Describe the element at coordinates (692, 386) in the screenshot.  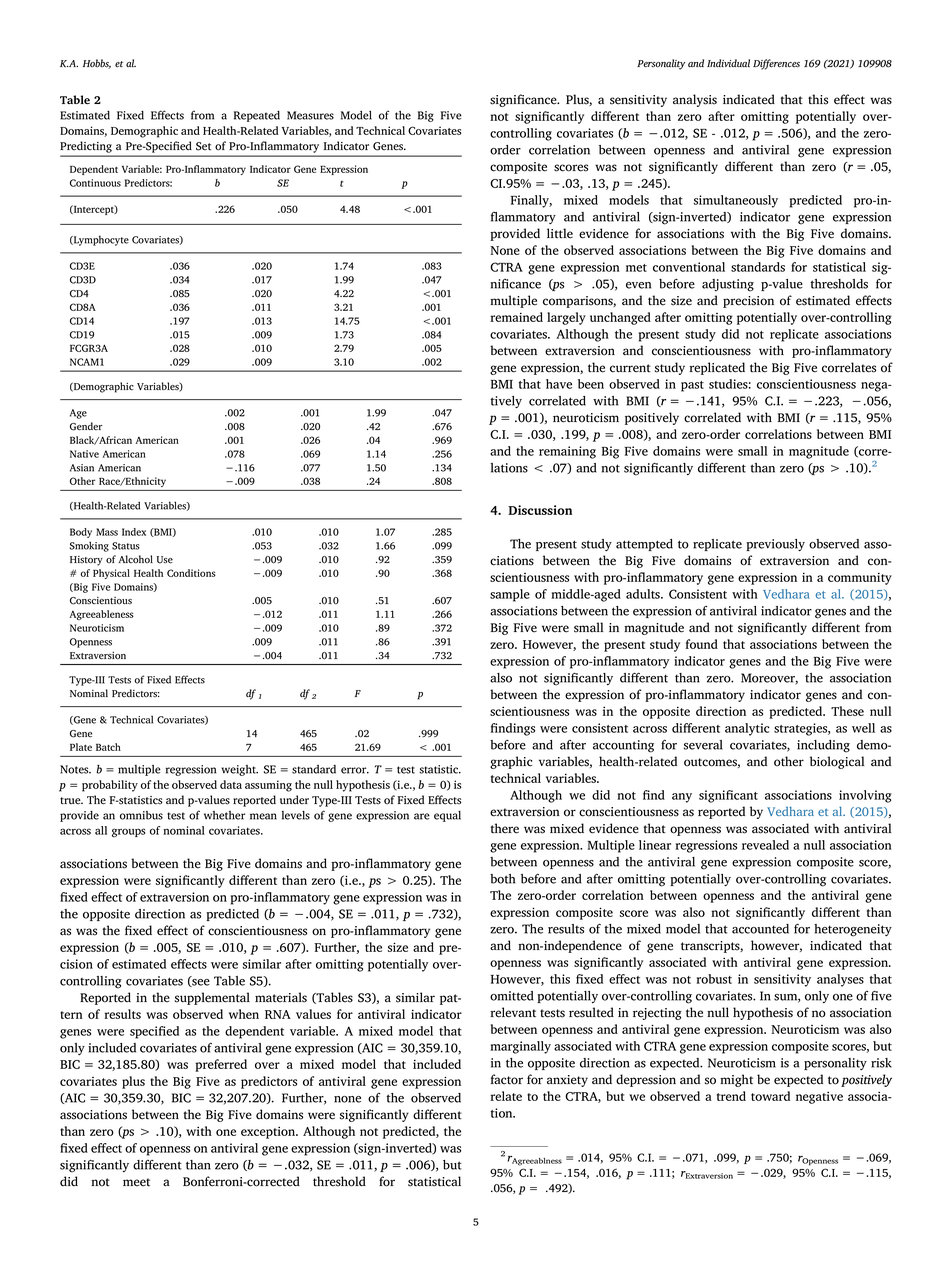
I see `past` at that location.
